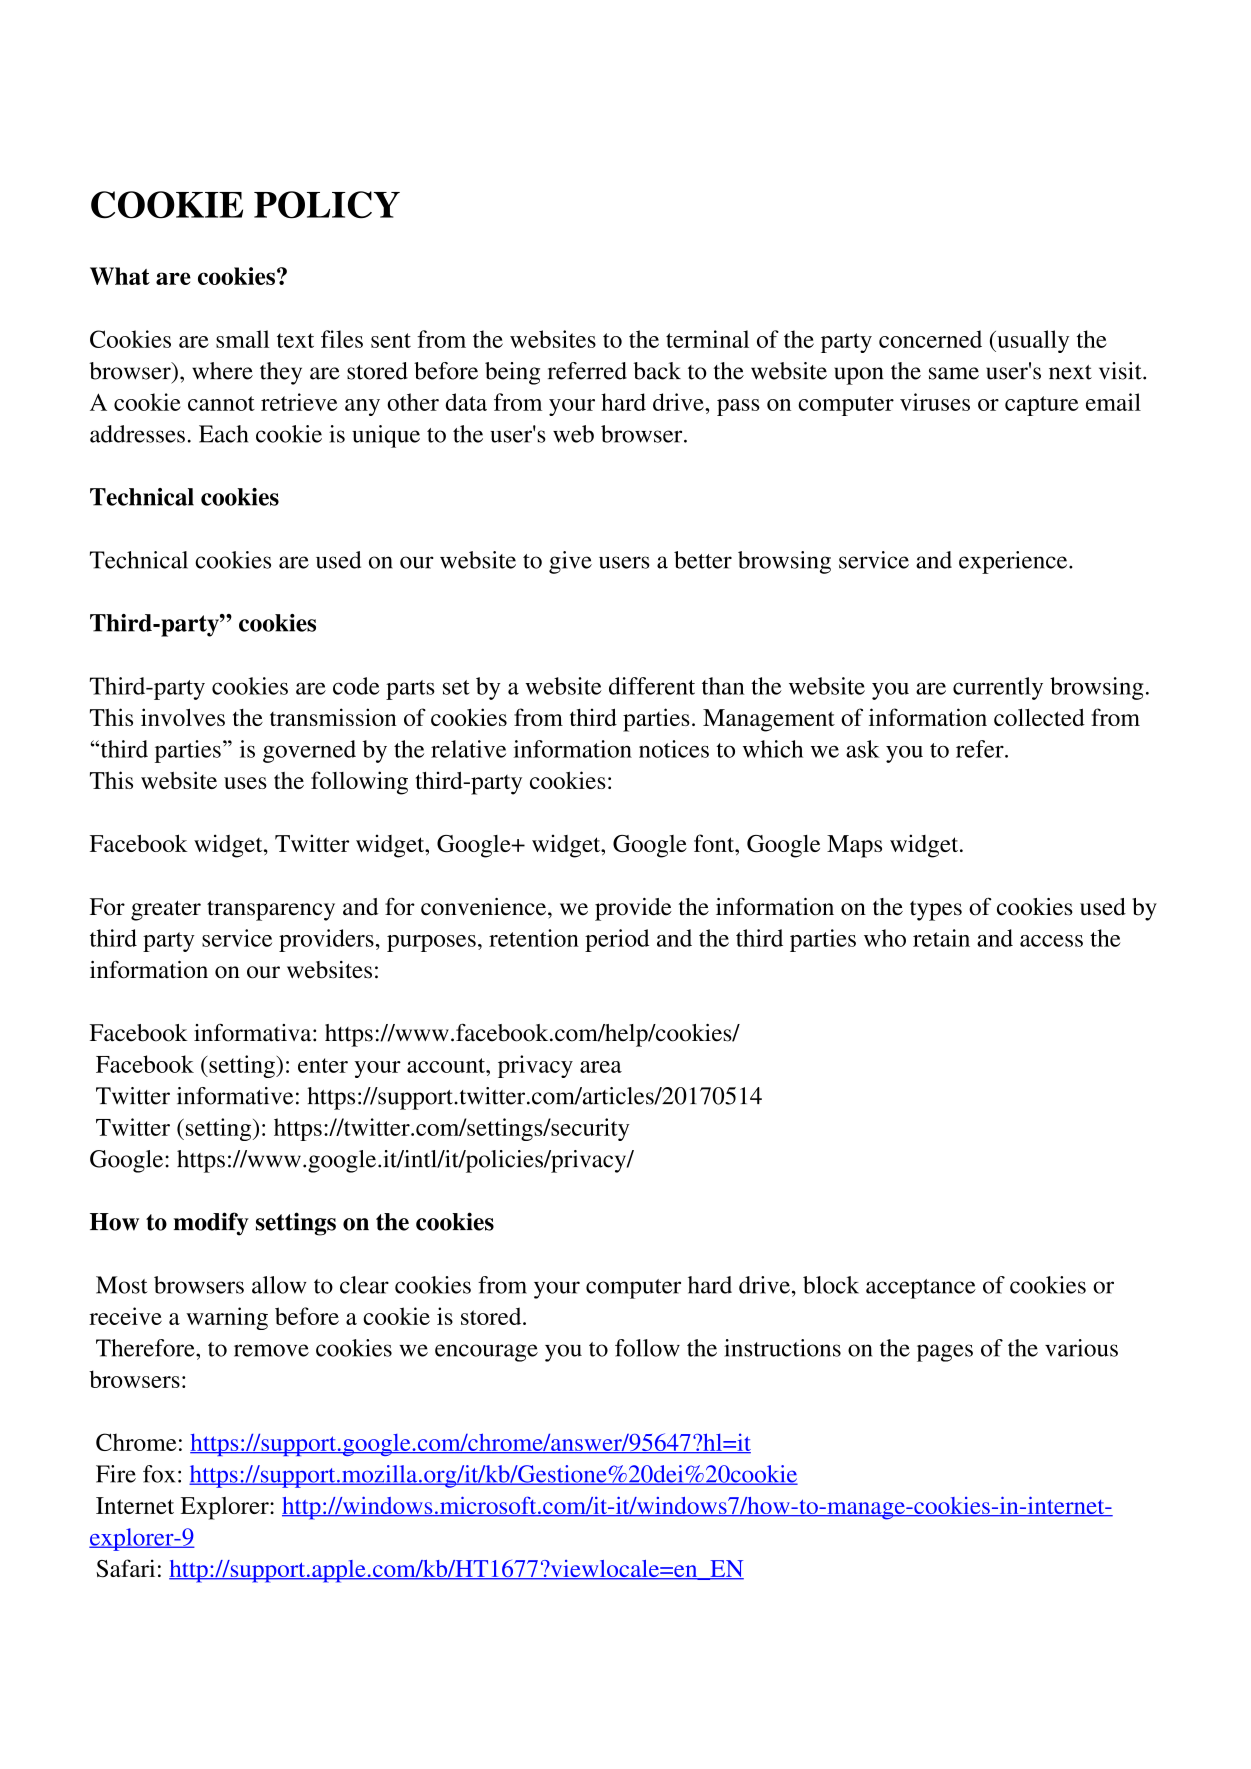 Image resolution: width=1251 pixels, height=1769 pixels. Describe the element at coordinates (183, 717) in the image. I see `involves` at that location.
